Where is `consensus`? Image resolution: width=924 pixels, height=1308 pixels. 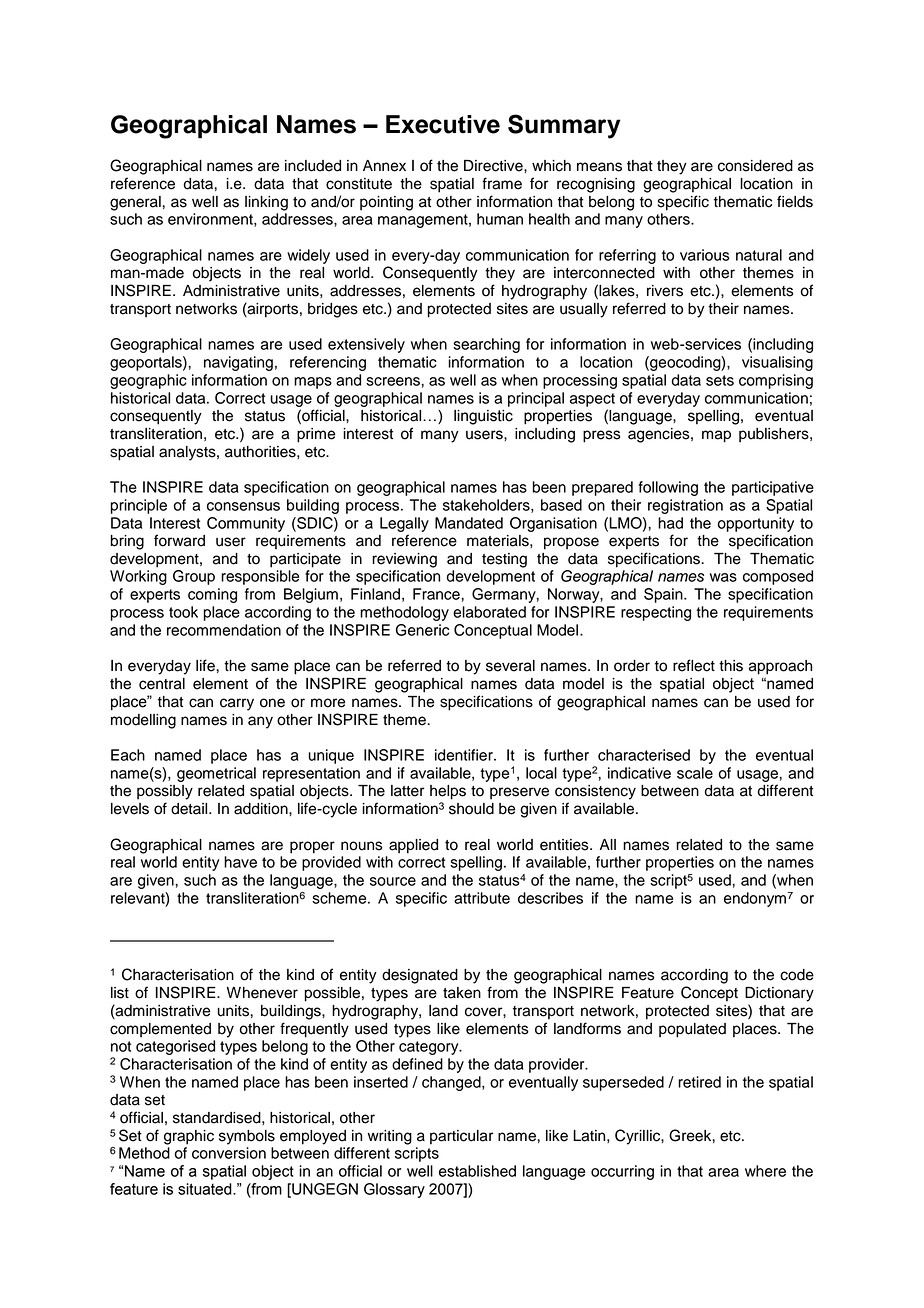
consensus is located at coordinates (243, 506).
